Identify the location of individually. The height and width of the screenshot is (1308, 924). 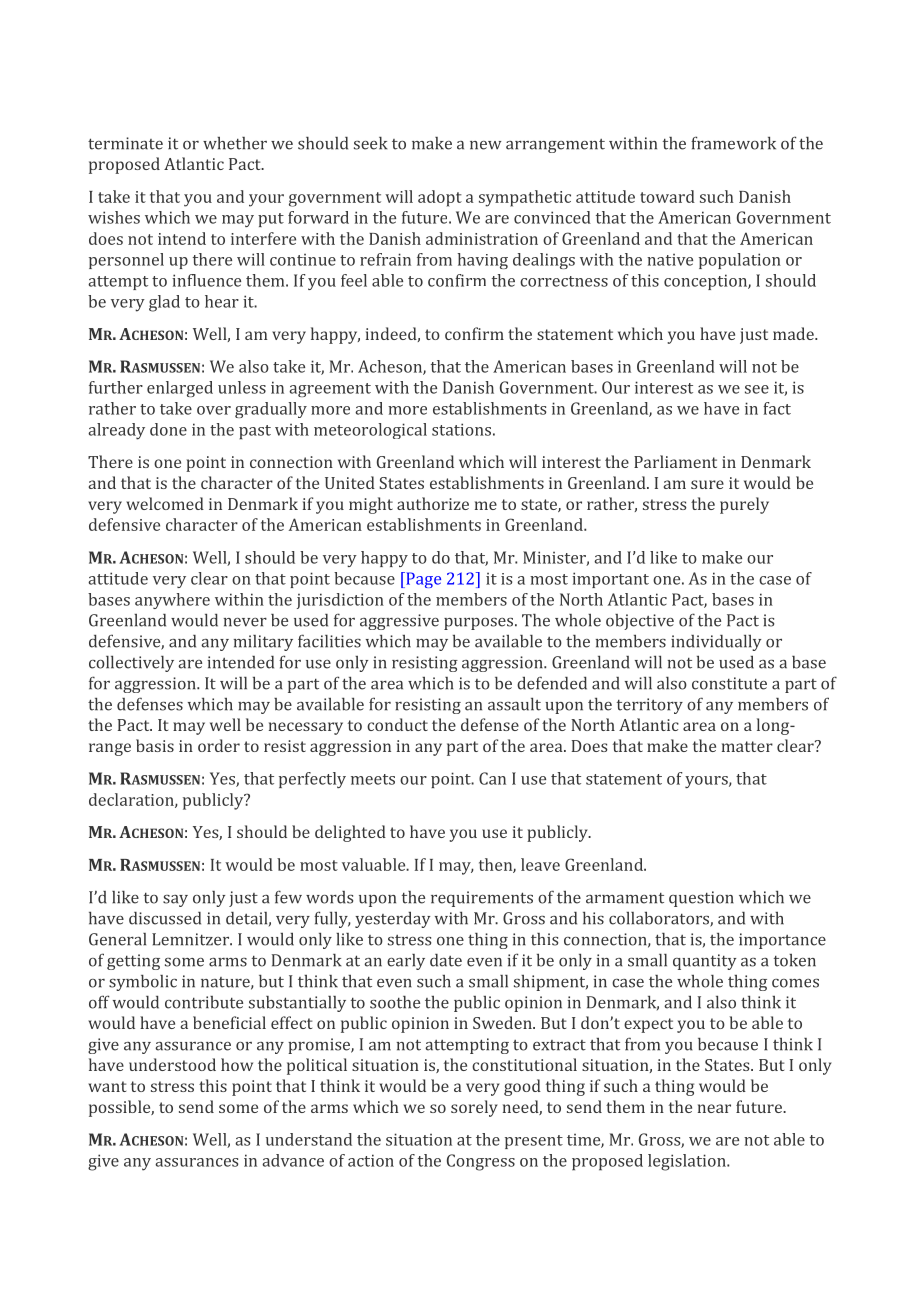
(716, 642).
